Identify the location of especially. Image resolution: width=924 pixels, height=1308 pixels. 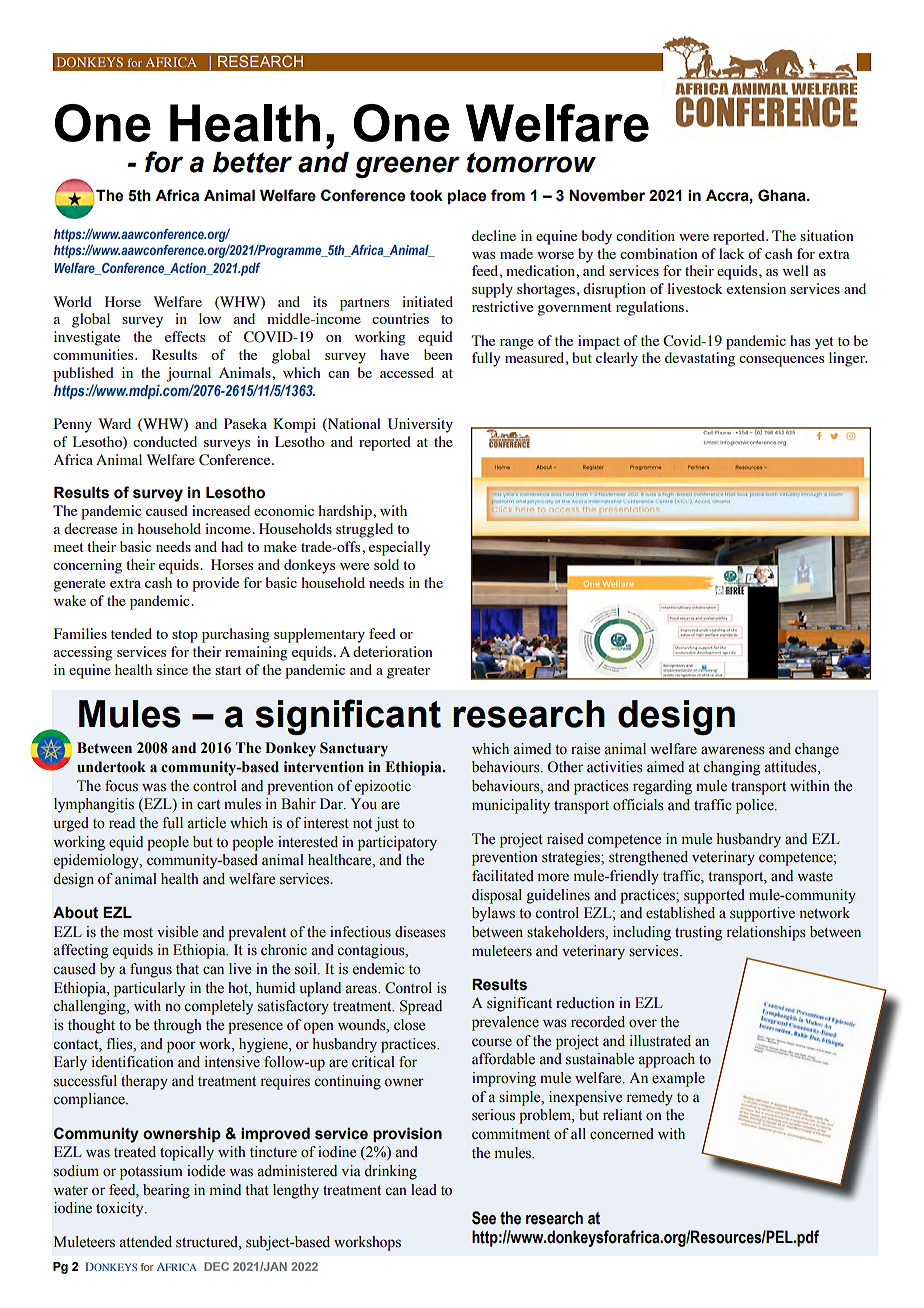
(399, 548).
